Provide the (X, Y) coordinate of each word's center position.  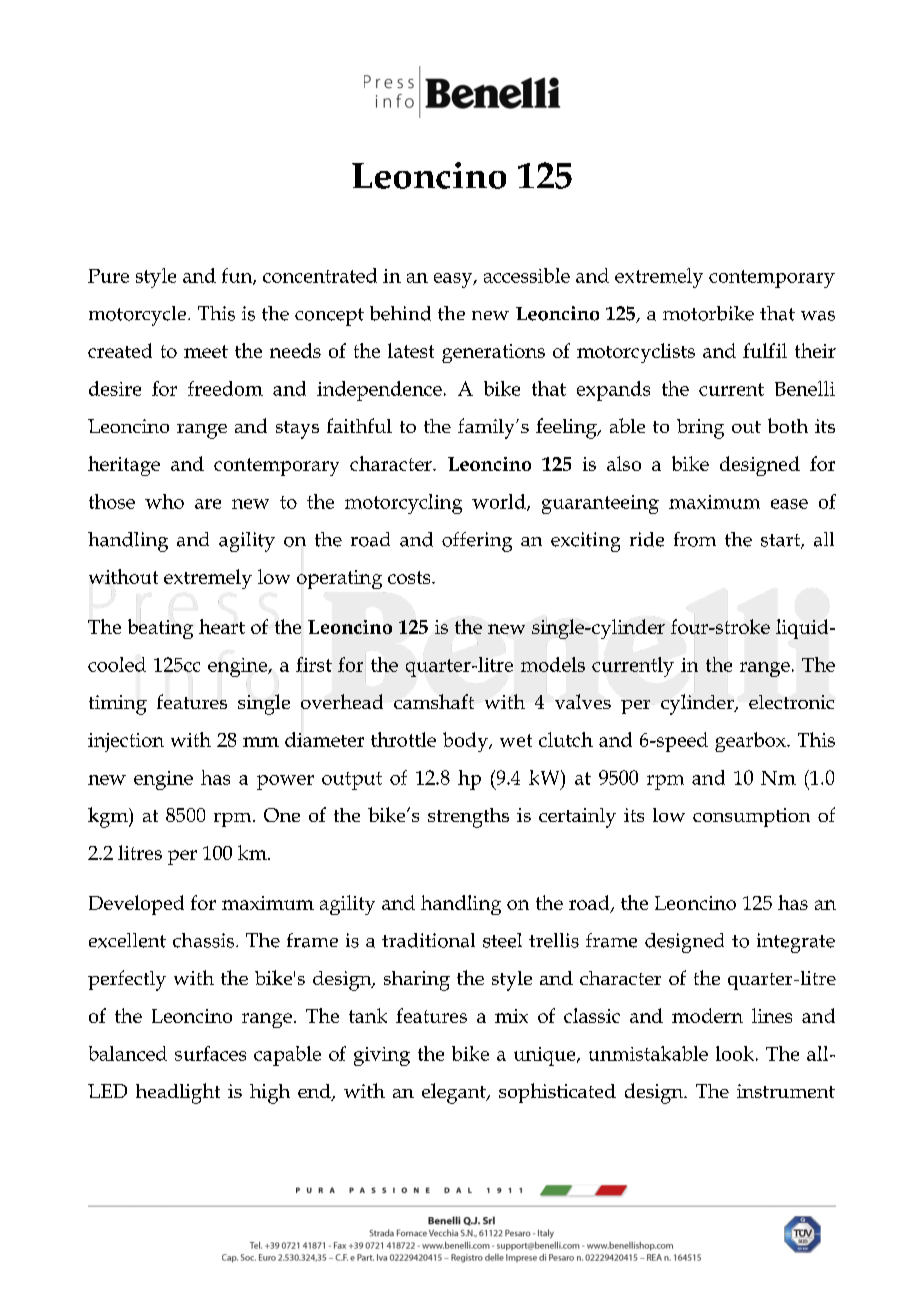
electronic (791, 702)
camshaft (434, 701)
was (818, 316)
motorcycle (139, 316)
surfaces (210, 1053)
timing (118, 705)
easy (454, 280)
